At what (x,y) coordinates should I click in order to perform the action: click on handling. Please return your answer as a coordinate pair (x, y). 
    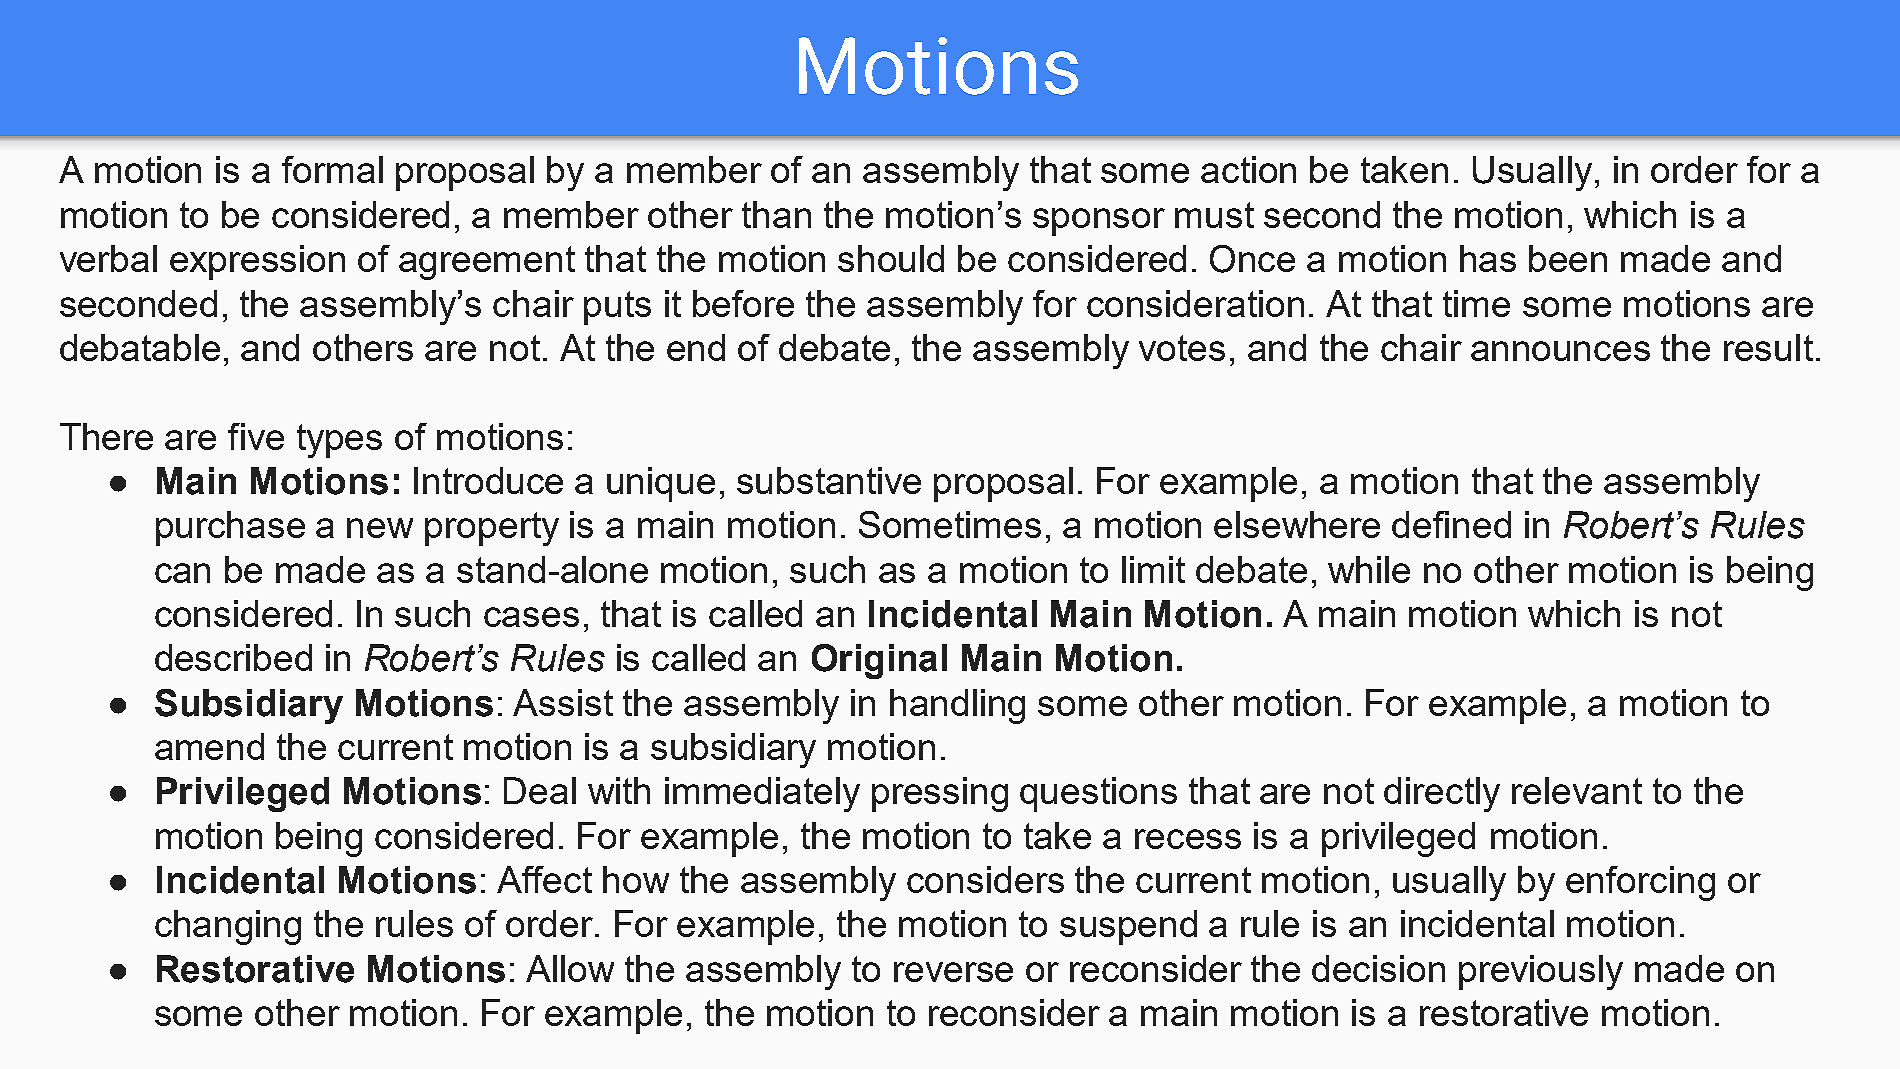
    Looking at the image, I should click on (957, 706).
